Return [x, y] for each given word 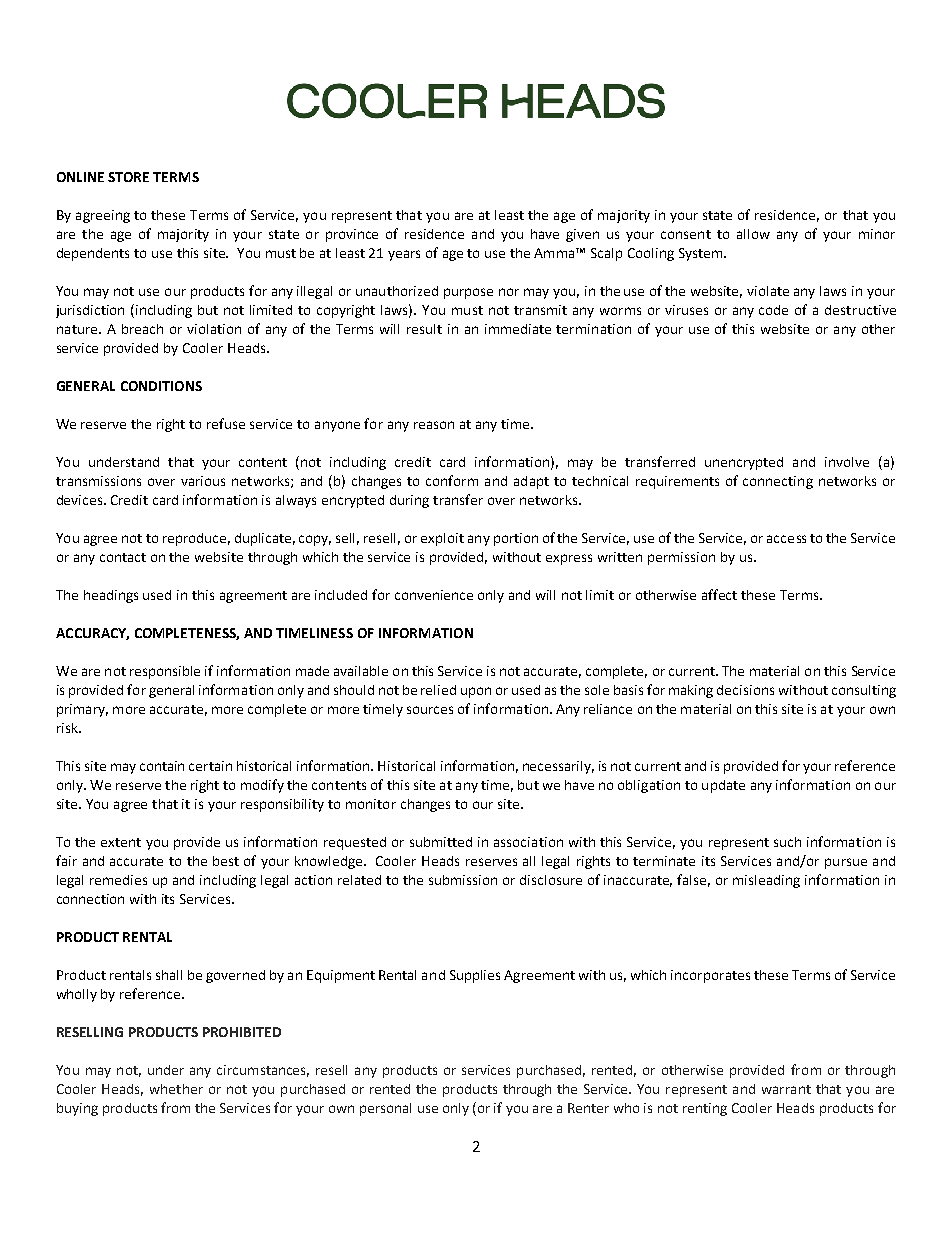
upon [476, 692]
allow [753, 234]
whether [176, 1089]
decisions [745, 690]
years [404, 255]
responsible [165, 672]
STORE [128, 177]
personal [385, 1109]
